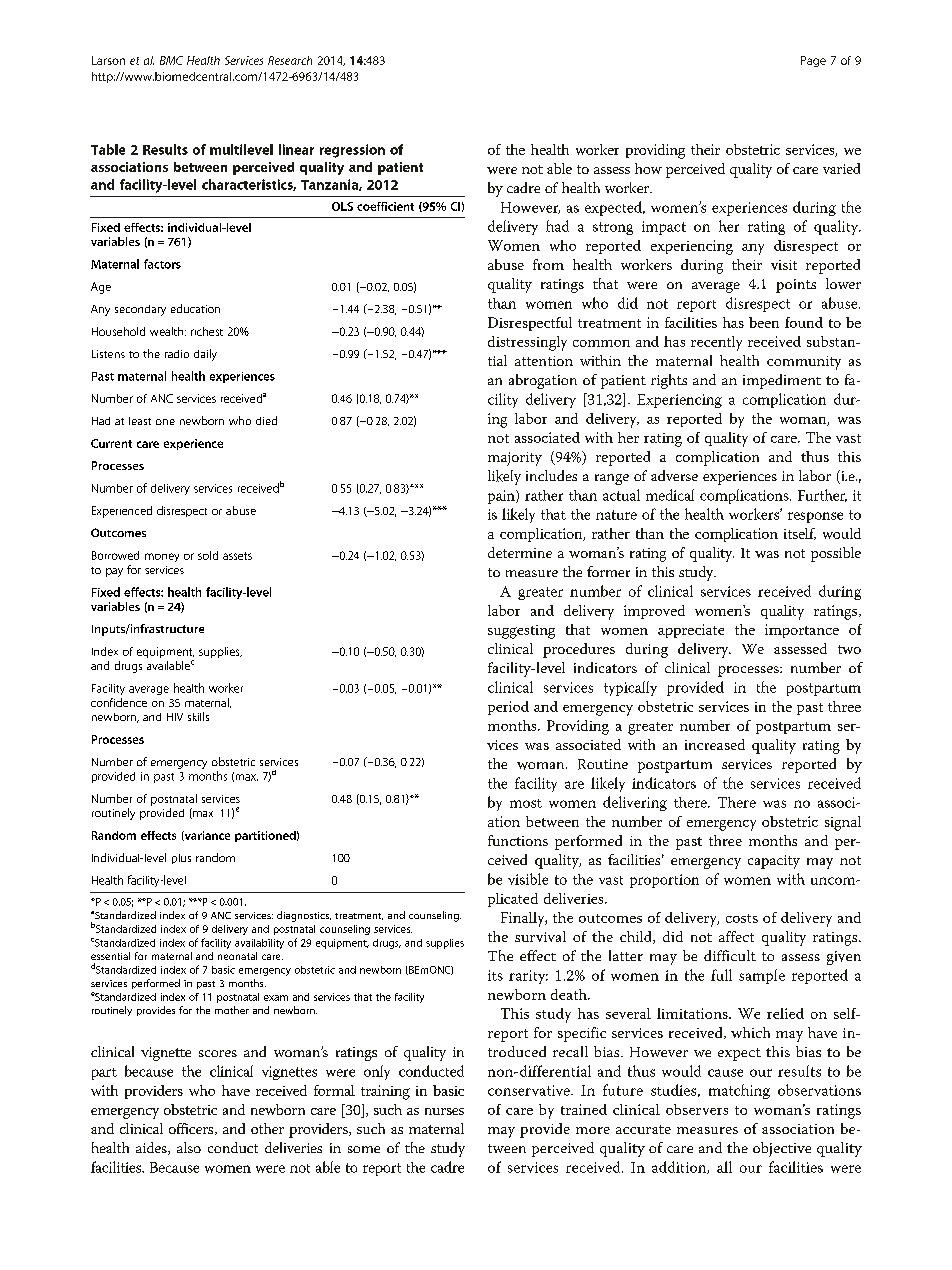 The image size is (952, 1270). What do you see at coordinates (205, 355) in the image?
I see `daily` at bounding box center [205, 355].
